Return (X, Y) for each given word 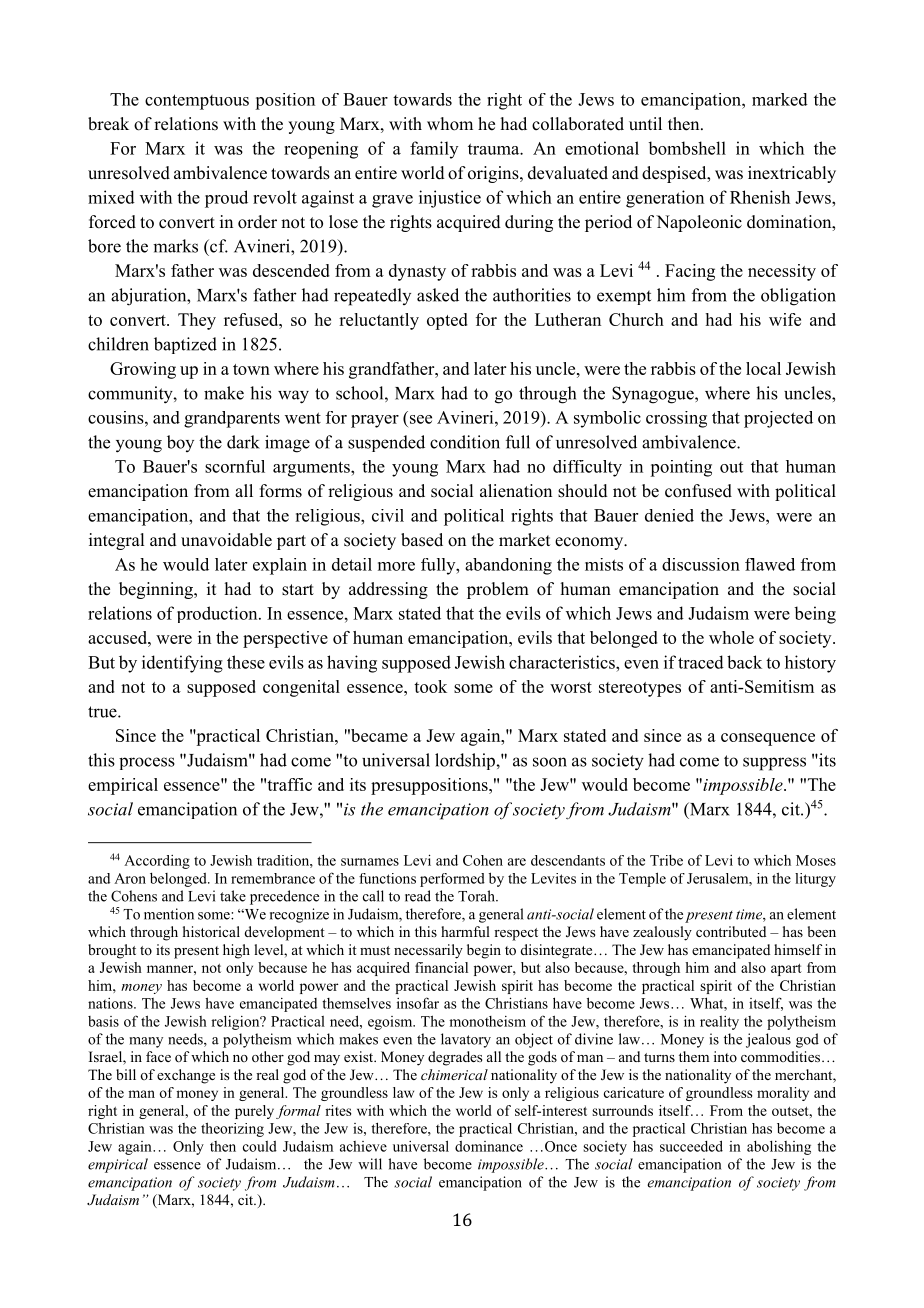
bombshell (687, 148)
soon (550, 762)
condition (465, 442)
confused (698, 491)
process (147, 763)
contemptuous (197, 102)
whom (450, 124)
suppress (774, 764)
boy (180, 443)
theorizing (232, 1129)
